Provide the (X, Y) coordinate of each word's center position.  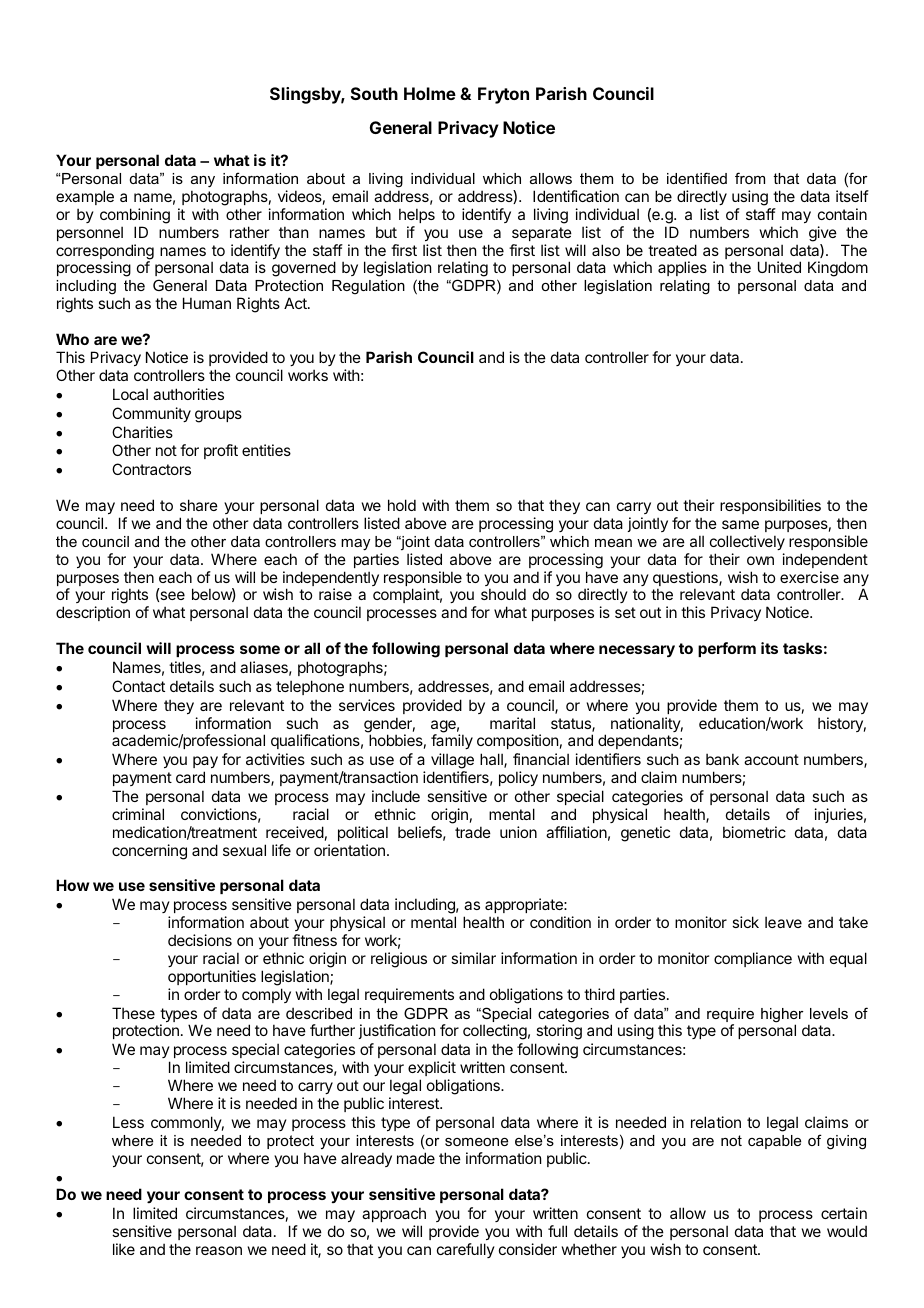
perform (727, 649)
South (374, 93)
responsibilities (770, 506)
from (750, 178)
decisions (200, 940)
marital (512, 723)
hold (402, 505)
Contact (138, 686)
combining (135, 216)
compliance (753, 959)
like (124, 1249)
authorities (188, 394)
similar (473, 958)
